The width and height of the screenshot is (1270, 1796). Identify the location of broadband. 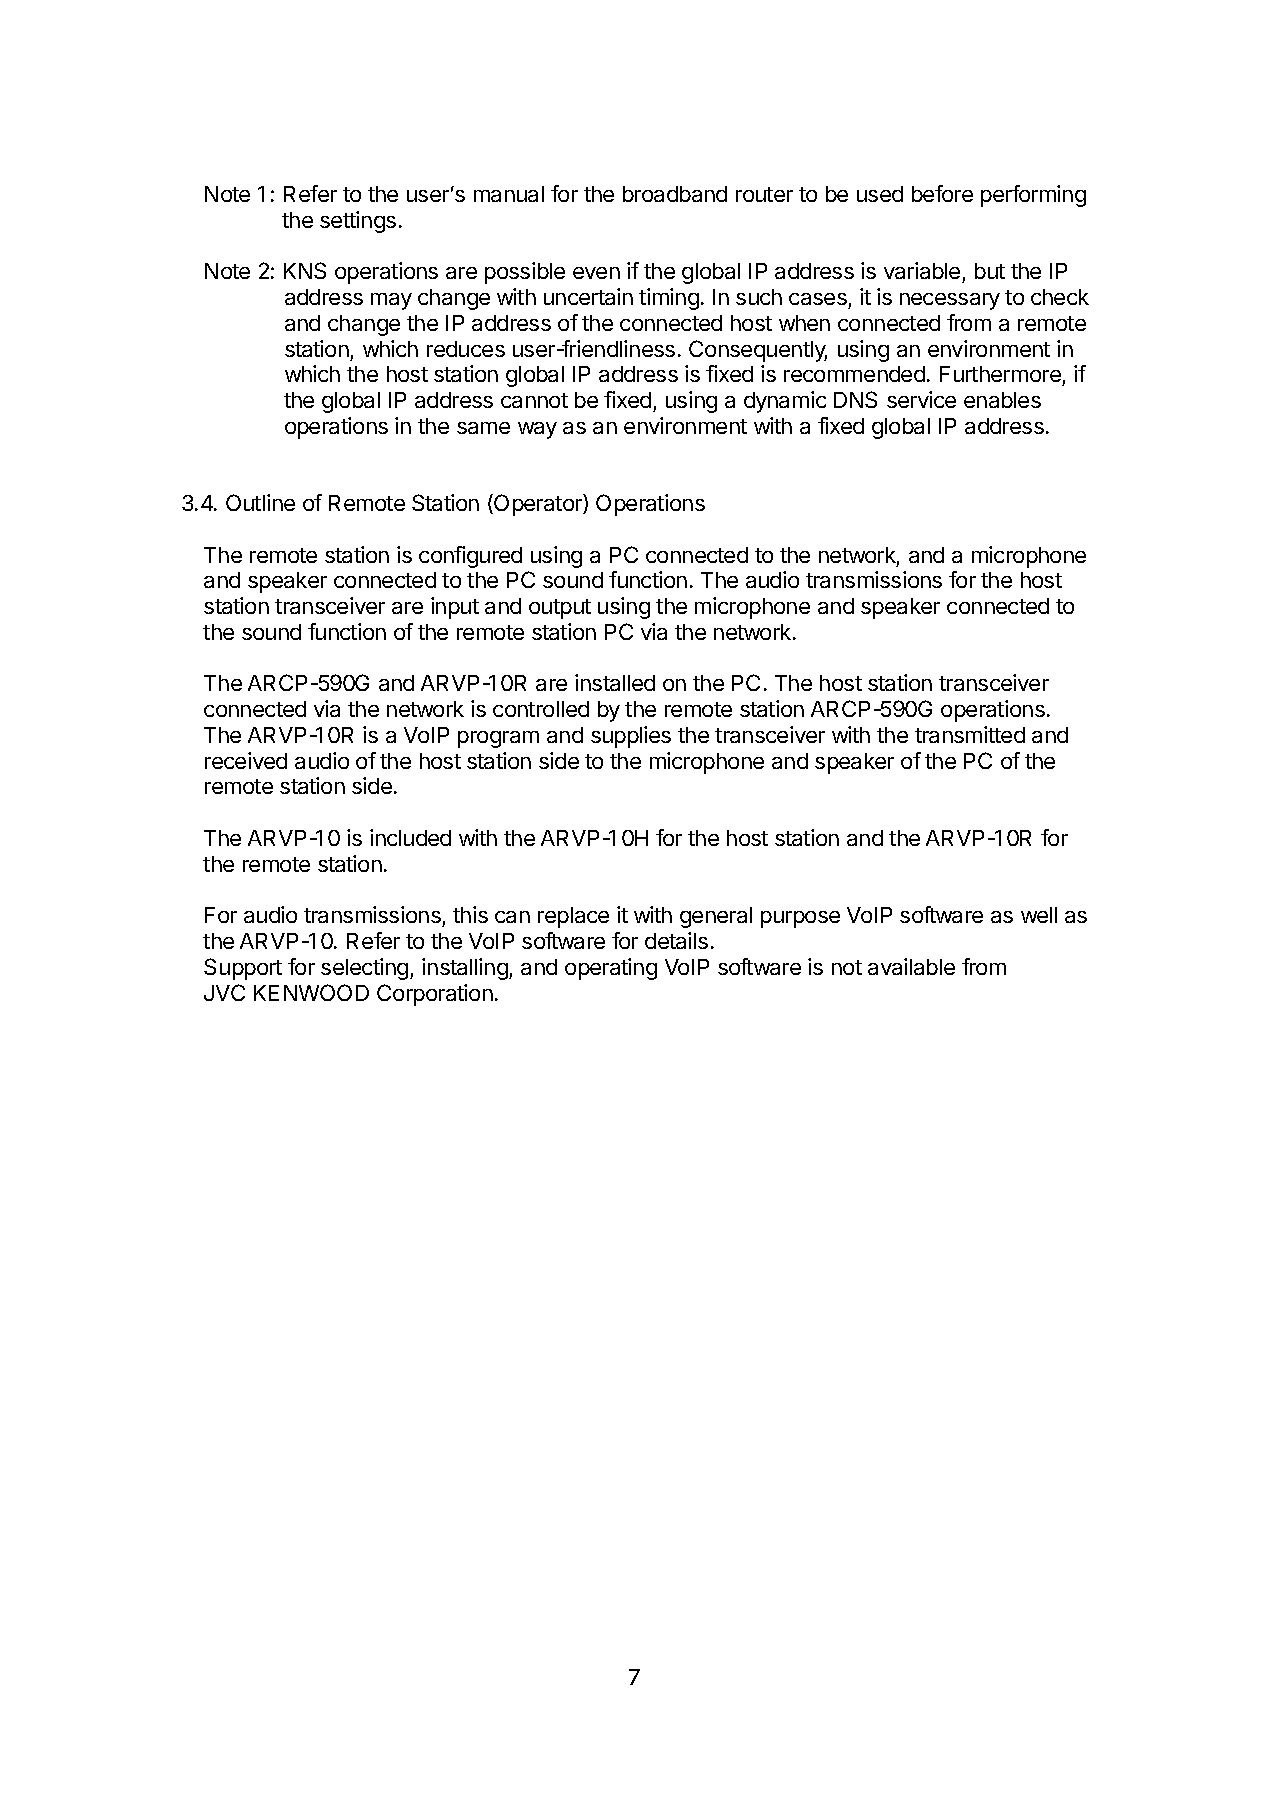
(675, 194).
